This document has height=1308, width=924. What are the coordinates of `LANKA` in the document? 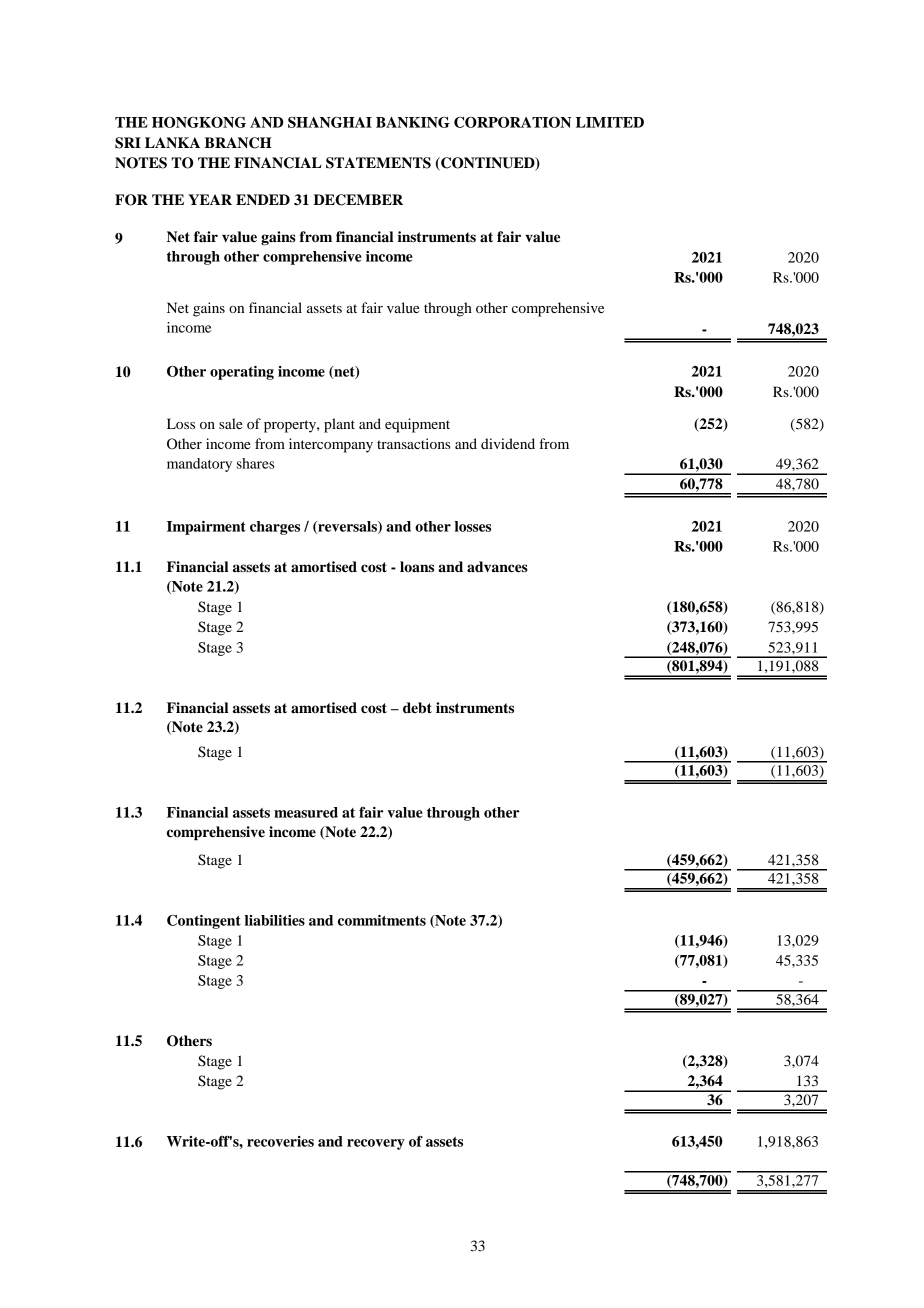 It's located at (172, 142).
